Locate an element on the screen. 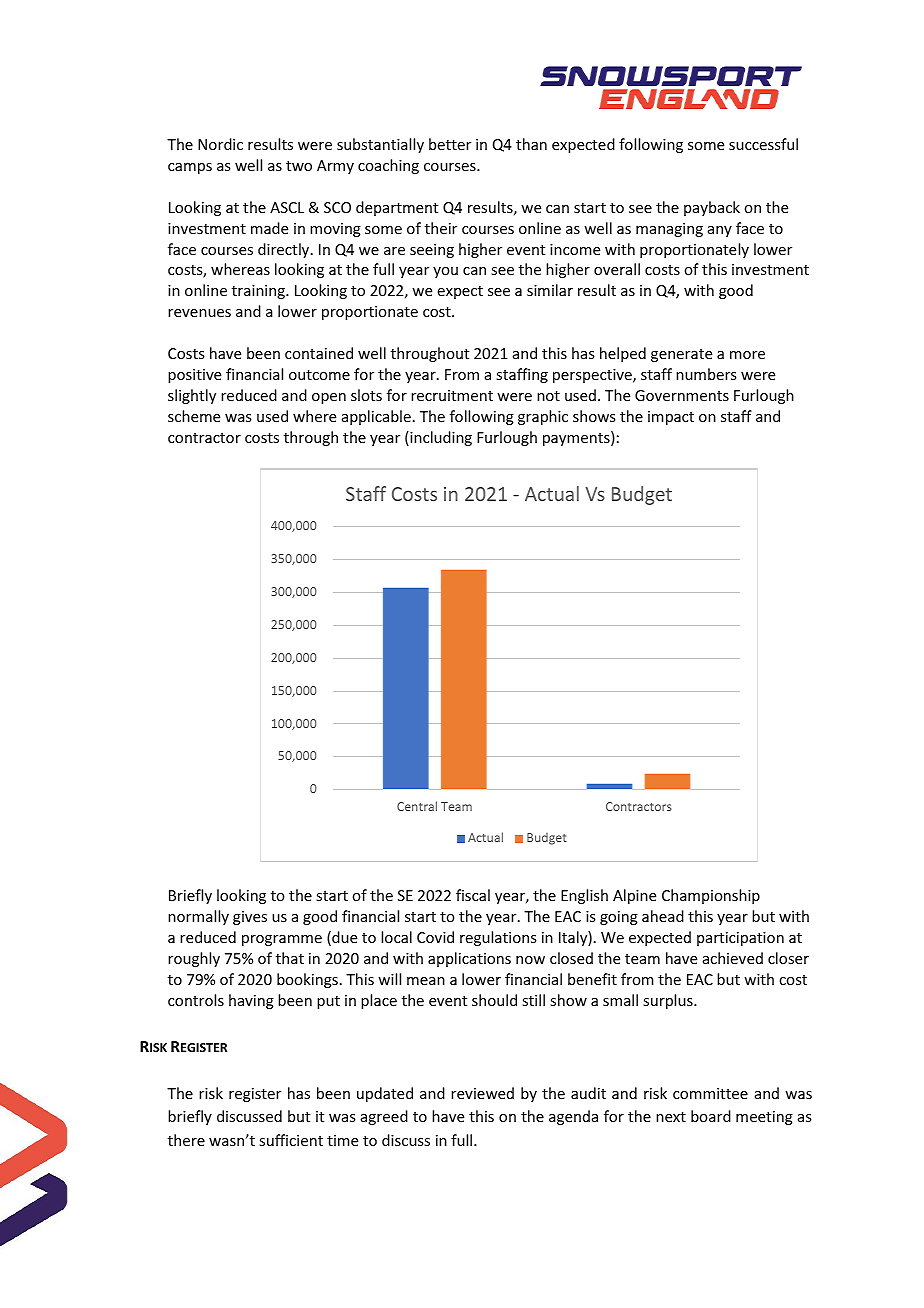  better is located at coordinates (450, 144).
